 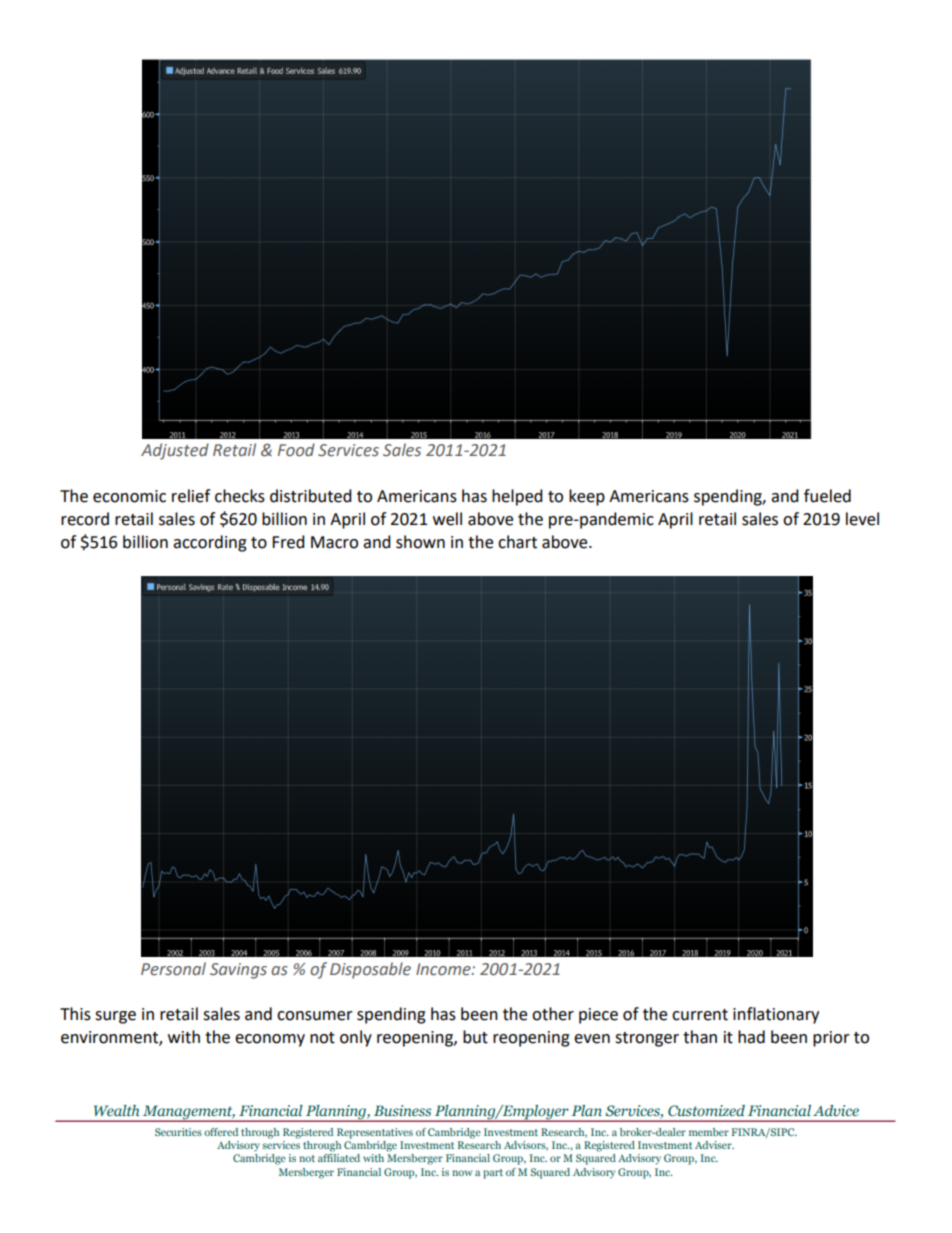 What do you see at coordinates (178, 1132) in the screenshot?
I see `Securities` at bounding box center [178, 1132].
